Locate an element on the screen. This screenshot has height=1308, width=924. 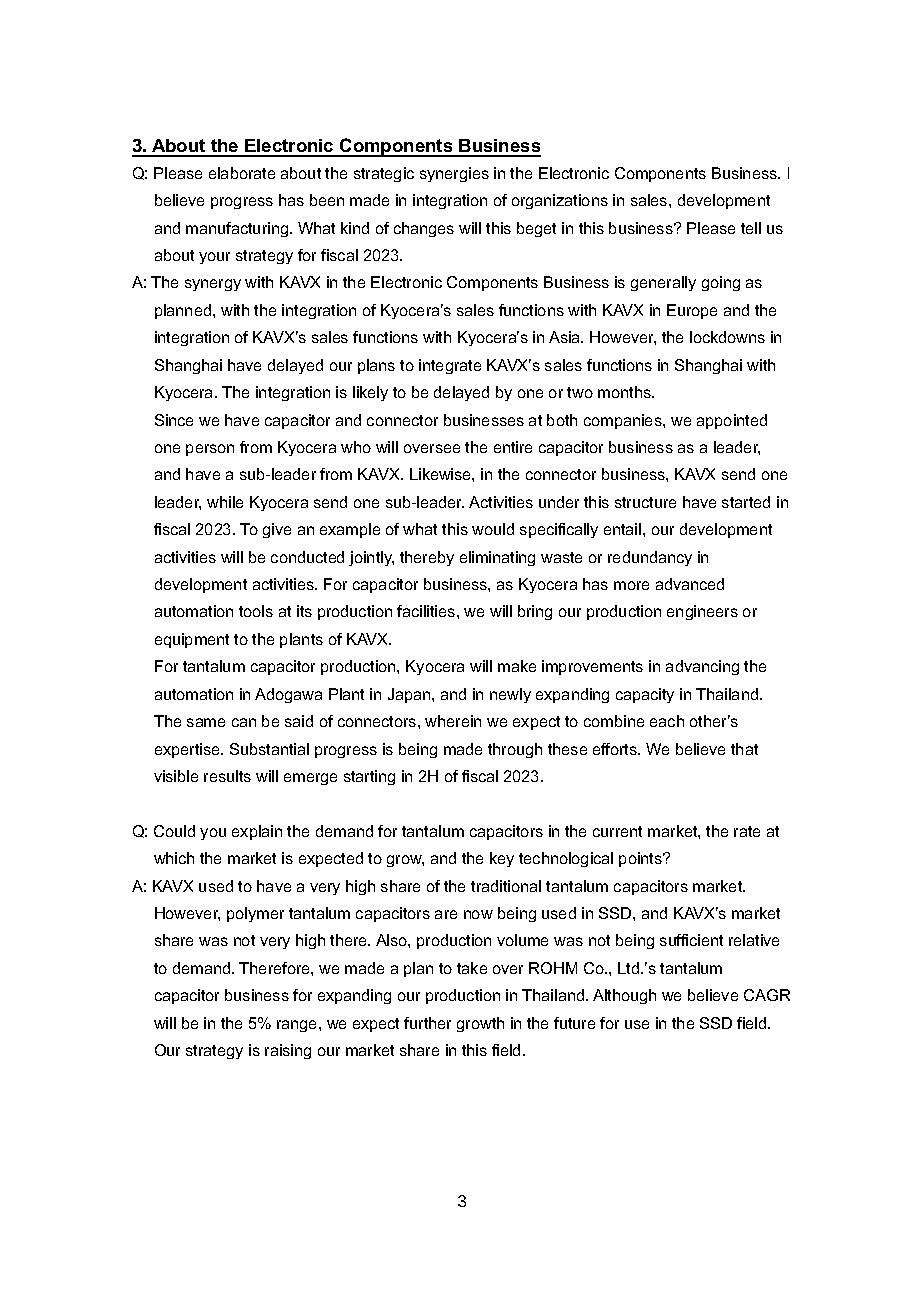
tell is located at coordinates (751, 228).
